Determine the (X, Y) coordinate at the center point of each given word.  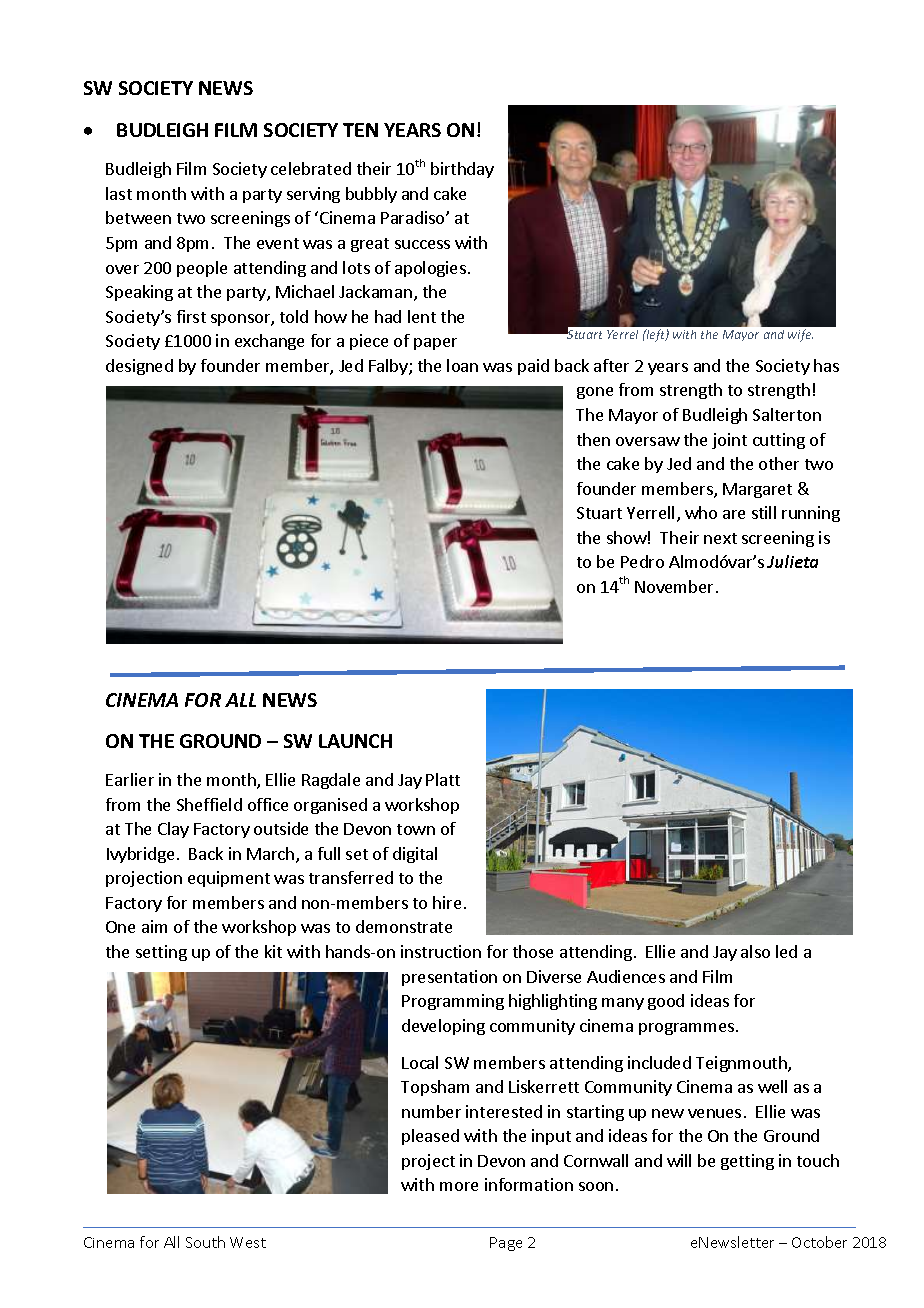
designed (139, 367)
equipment (229, 879)
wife (800, 335)
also (755, 951)
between (138, 217)
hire (447, 902)
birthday (462, 170)
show (627, 537)
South (205, 1242)
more (459, 1186)
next (720, 538)
